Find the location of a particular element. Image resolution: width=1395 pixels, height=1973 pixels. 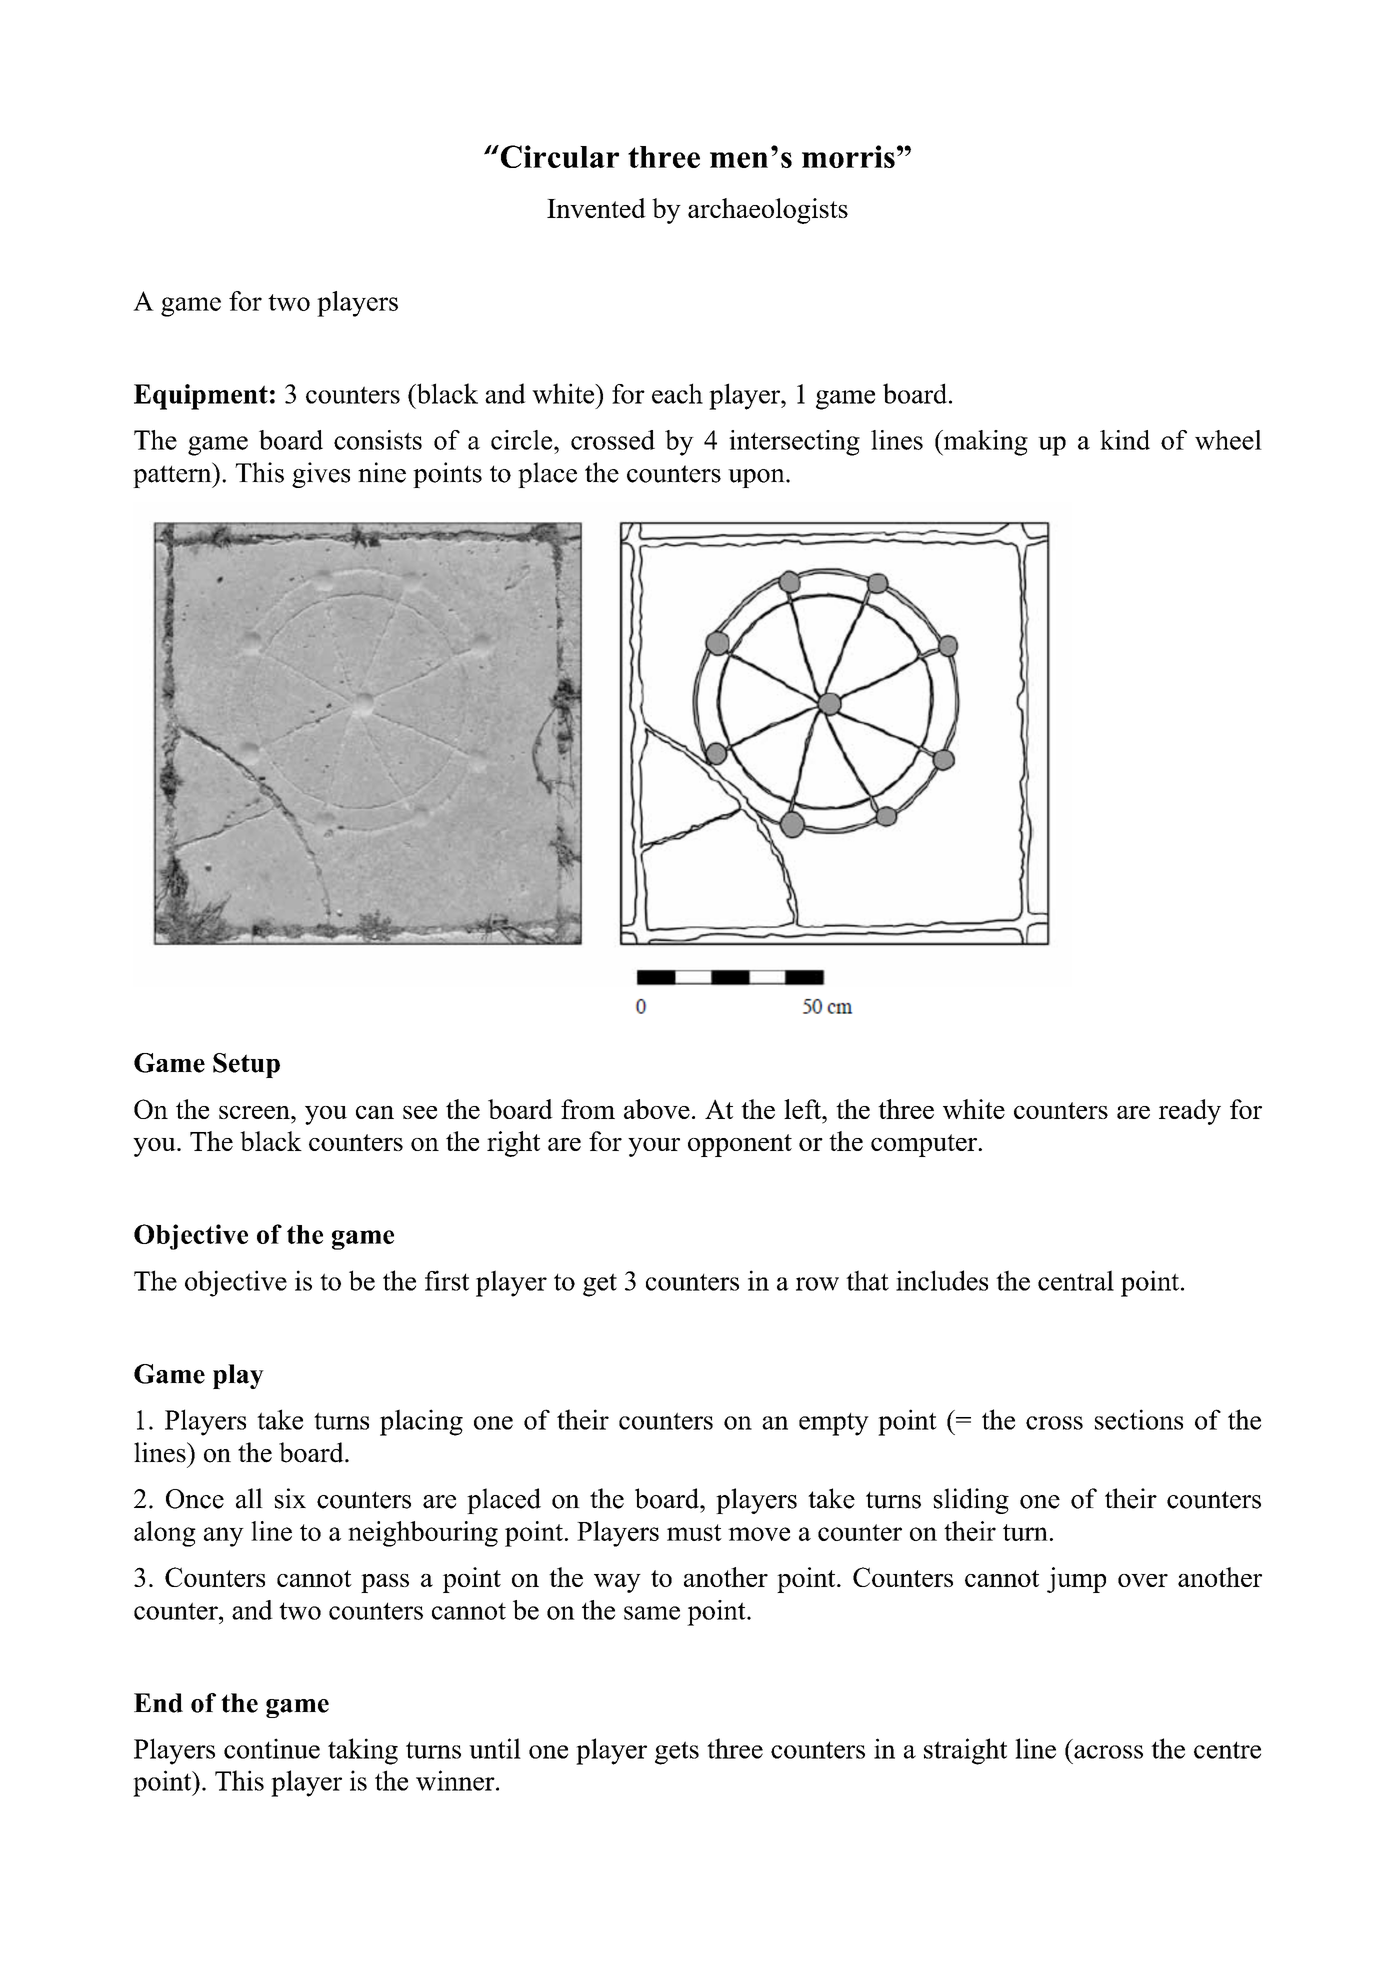

kind is located at coordinates (1125, 440).
